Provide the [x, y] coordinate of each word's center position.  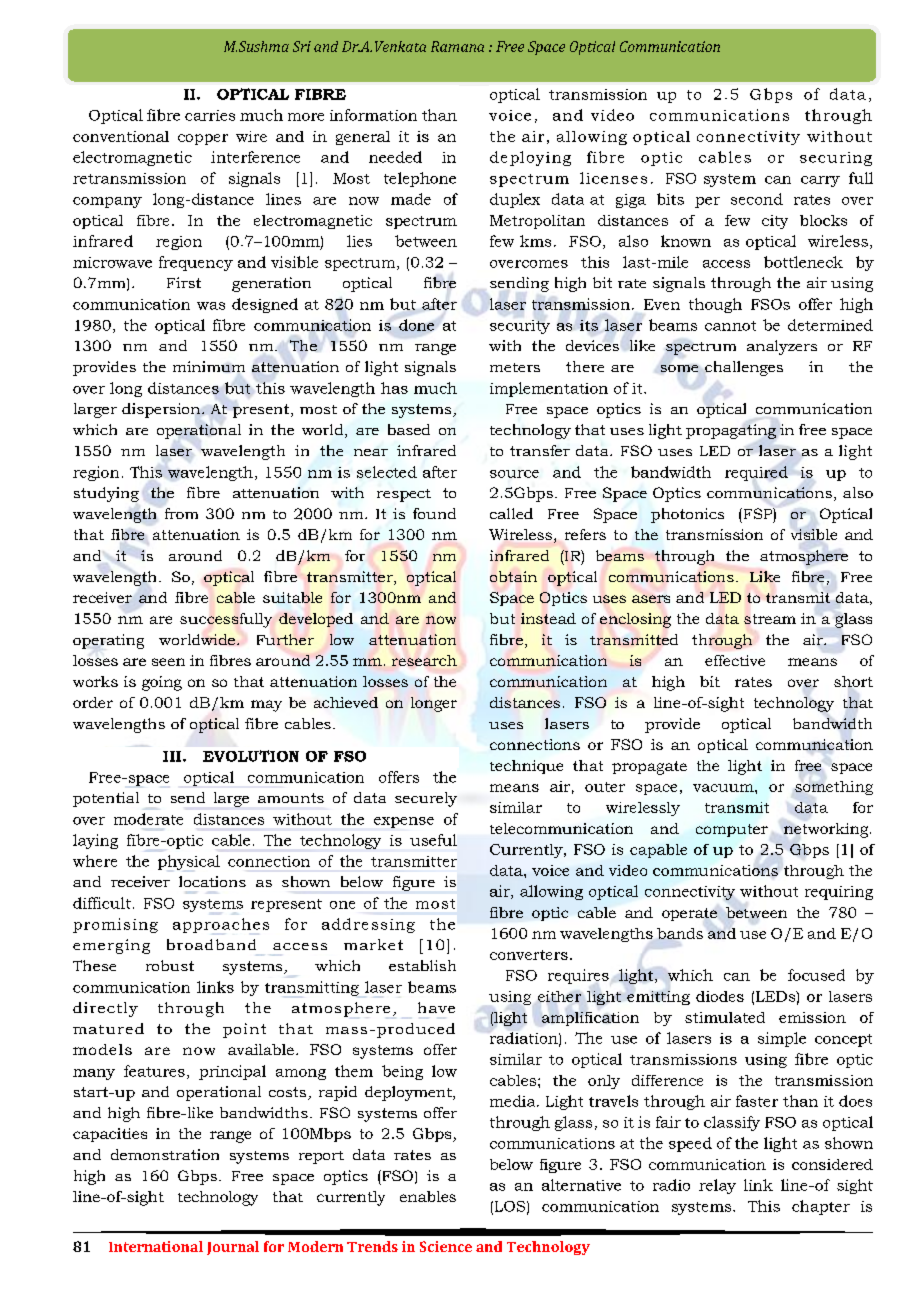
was [211, 306]
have [436, 1007]
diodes [720, 996]
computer [732, 830]
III [173, 756]
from [181, 513]
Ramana [457, 46]
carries [210, 115]
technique [526, 767]
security [520, 327]
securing [836, 159]
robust [170, 965]
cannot [730, 326]
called [511, 513]
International [156, 1246]
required [756, 473]
